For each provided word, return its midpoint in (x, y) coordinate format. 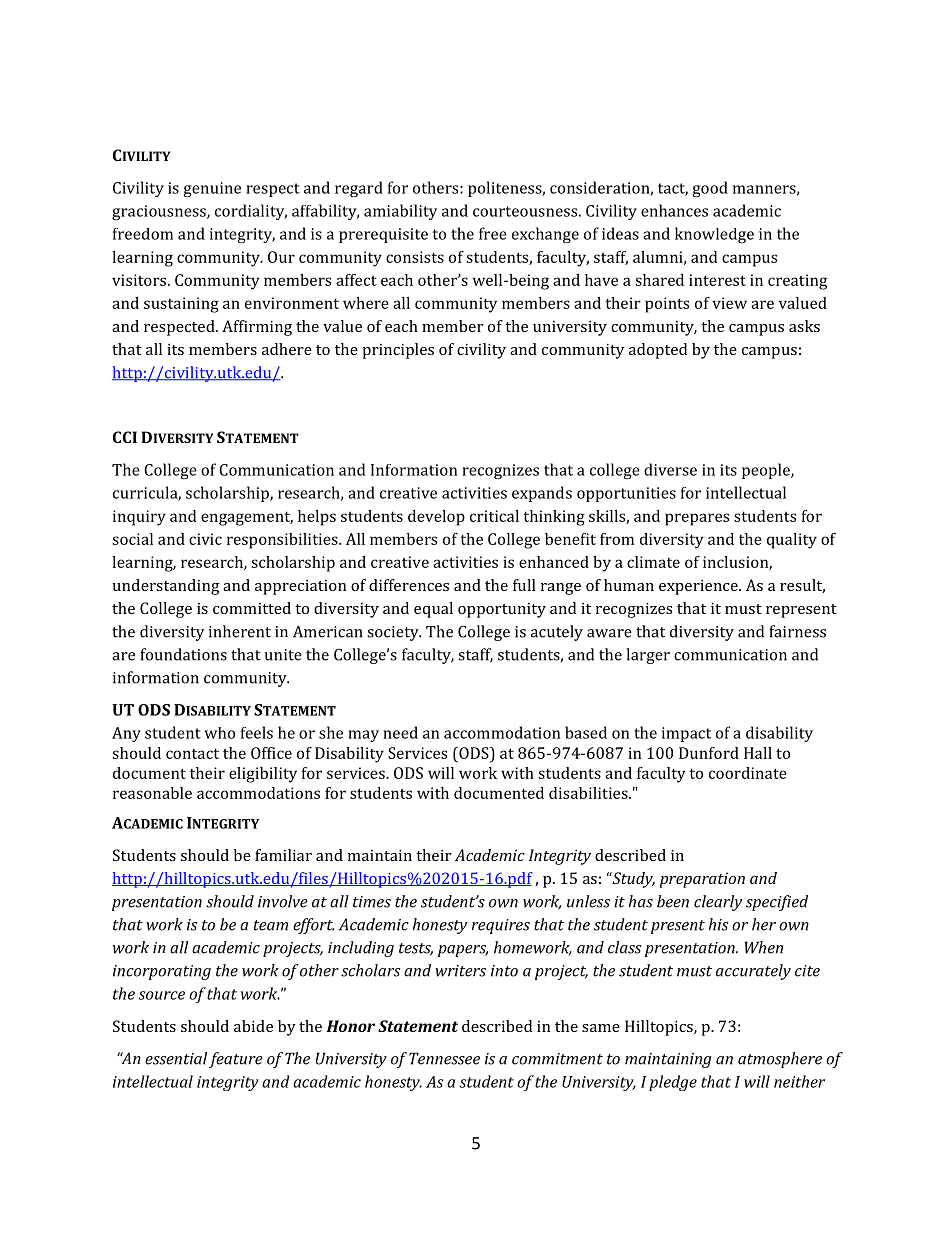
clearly (718, 903)
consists (415, 257)
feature (236, 1060)
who (219, 733)
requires (501, 926)
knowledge (714, 235)
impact (686, 734)
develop (436, 518)
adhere (287, 349)
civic (205, 539)
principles (398, 351)
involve (283, 901)
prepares (697, 519)
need (400, 732)
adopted (658, 351)
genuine (212, 189)
